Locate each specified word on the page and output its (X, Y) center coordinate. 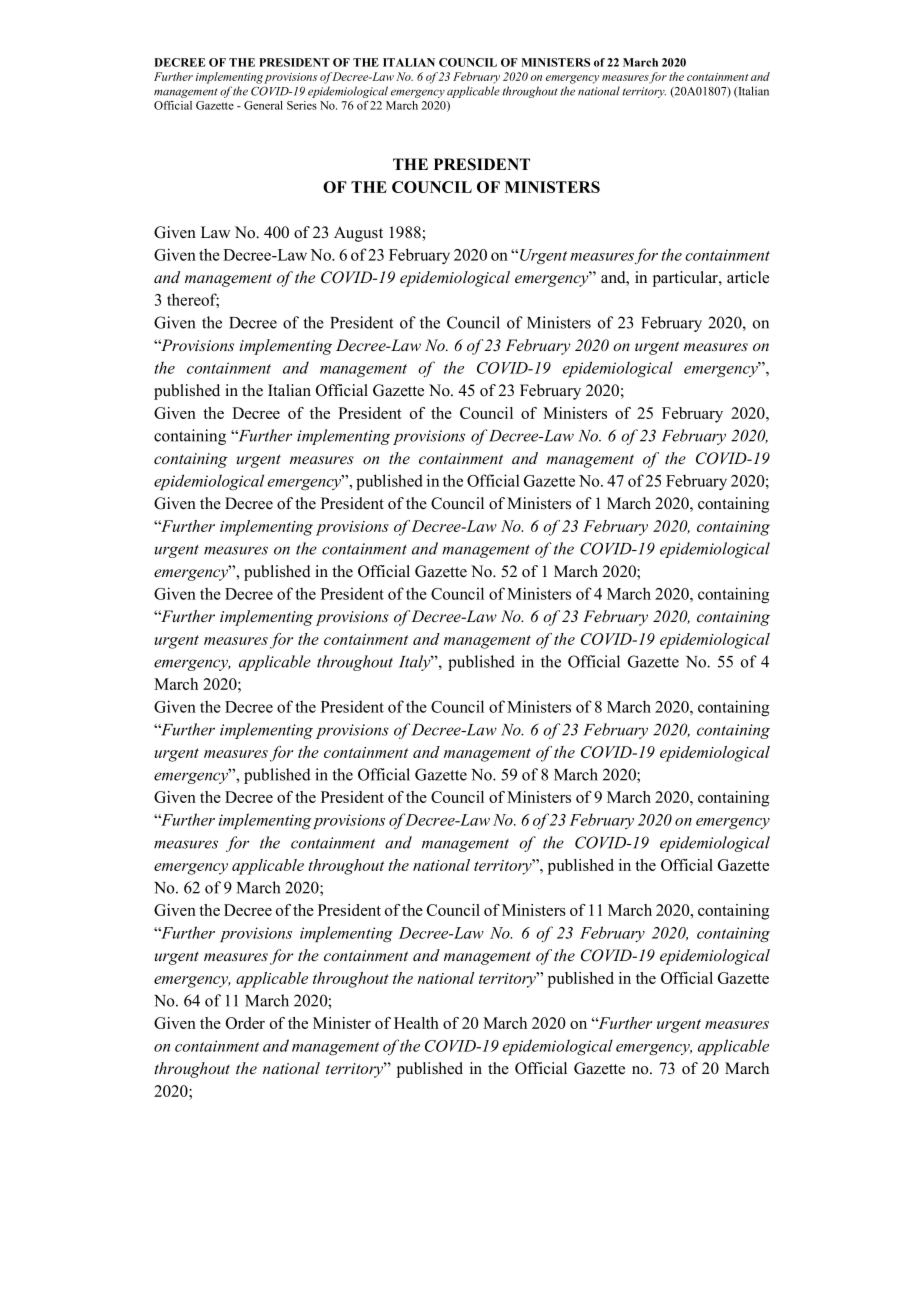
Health (416, 1023)
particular (686, 279)
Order (245, 1023)
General (263, 105)
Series (302, 105)
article (748, 277)
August (358, 234)
